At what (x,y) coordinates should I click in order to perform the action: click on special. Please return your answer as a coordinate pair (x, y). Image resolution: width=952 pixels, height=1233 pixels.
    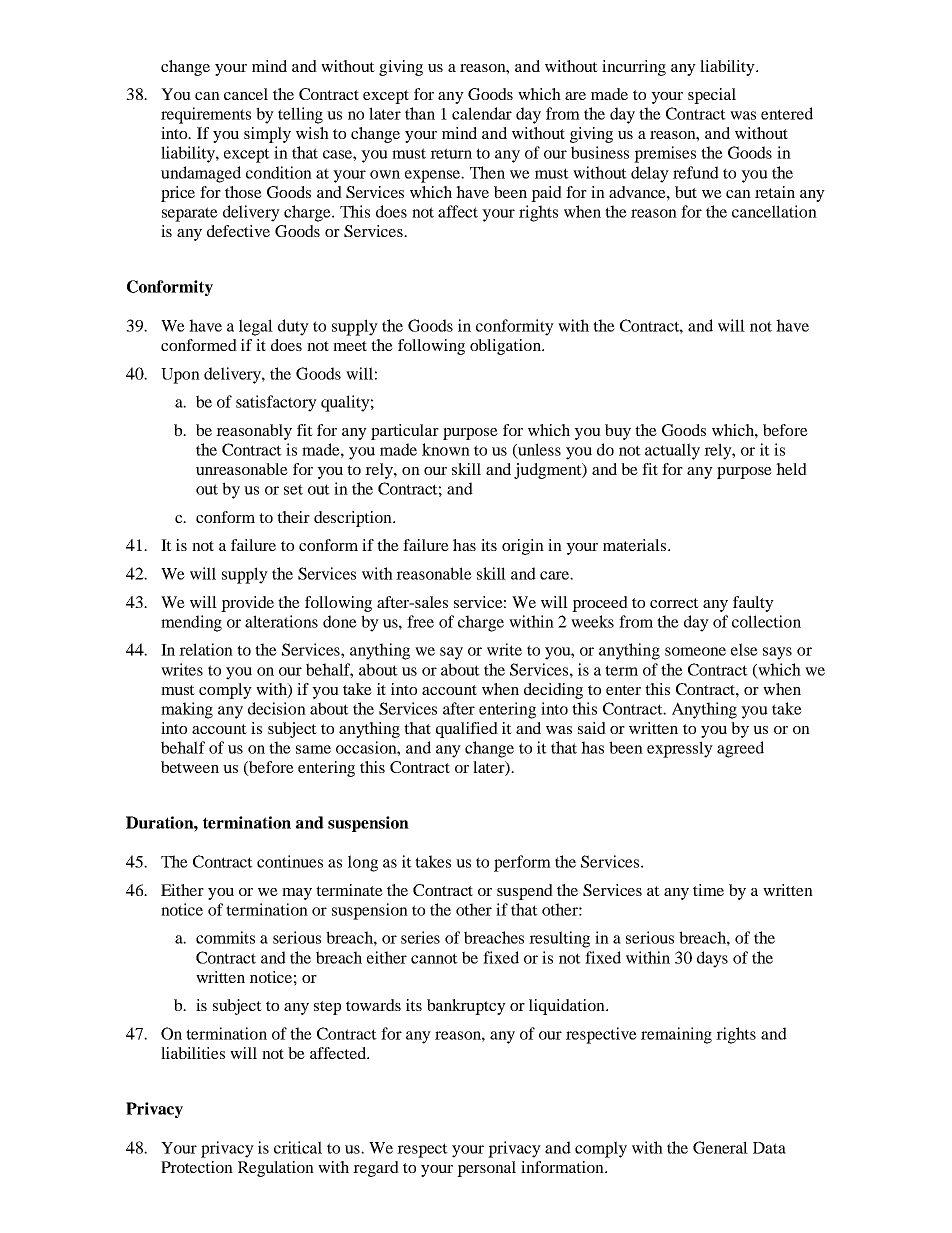
    Looking at the image, I should click on (712, 96).
